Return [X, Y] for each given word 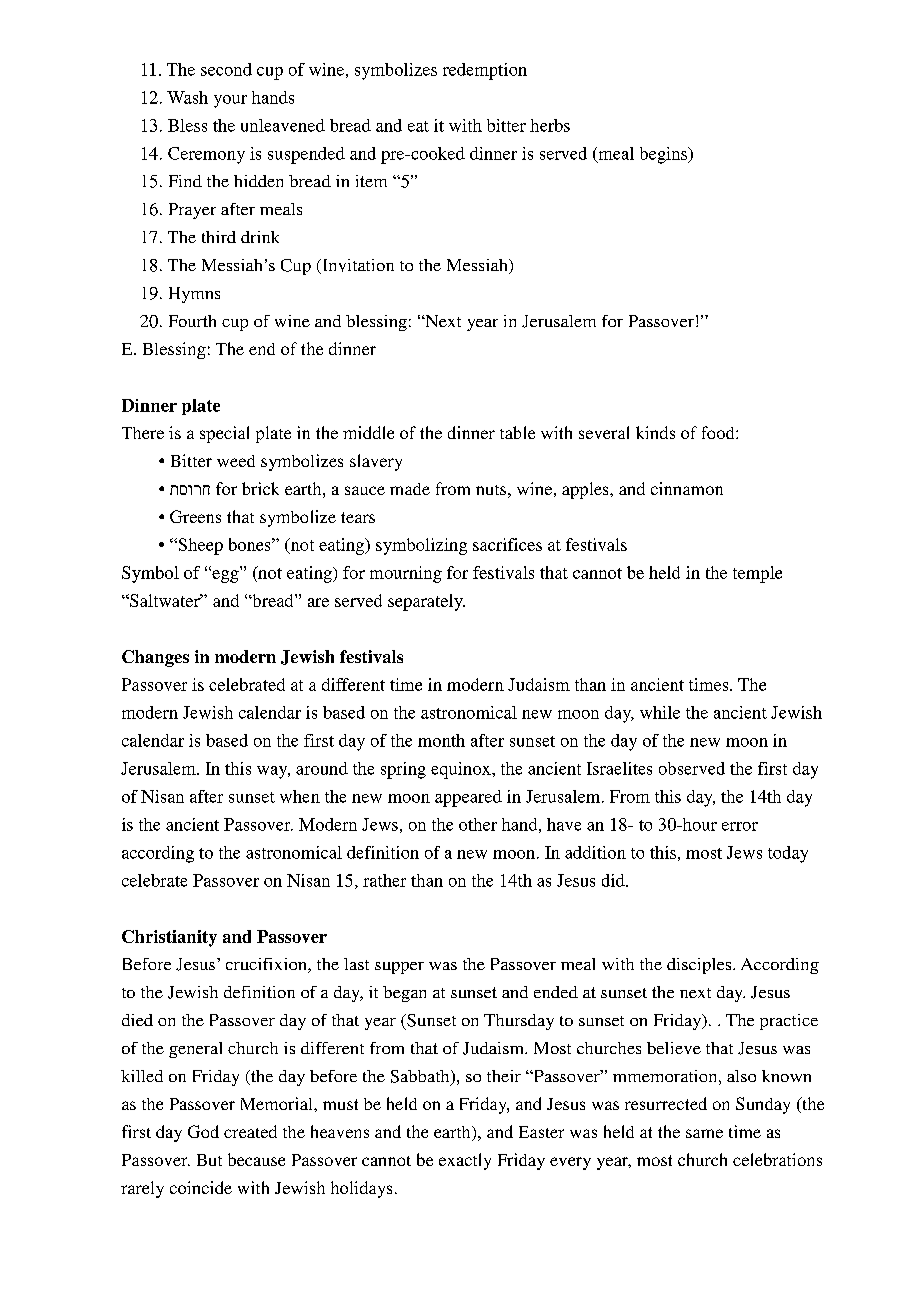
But [209, 1160]
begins [665, 155]
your [230, 101]
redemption [485, 71]
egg [224, 576]
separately [426, 602]
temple [757, 574]
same [704, 1133]
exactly [465, 1161]
